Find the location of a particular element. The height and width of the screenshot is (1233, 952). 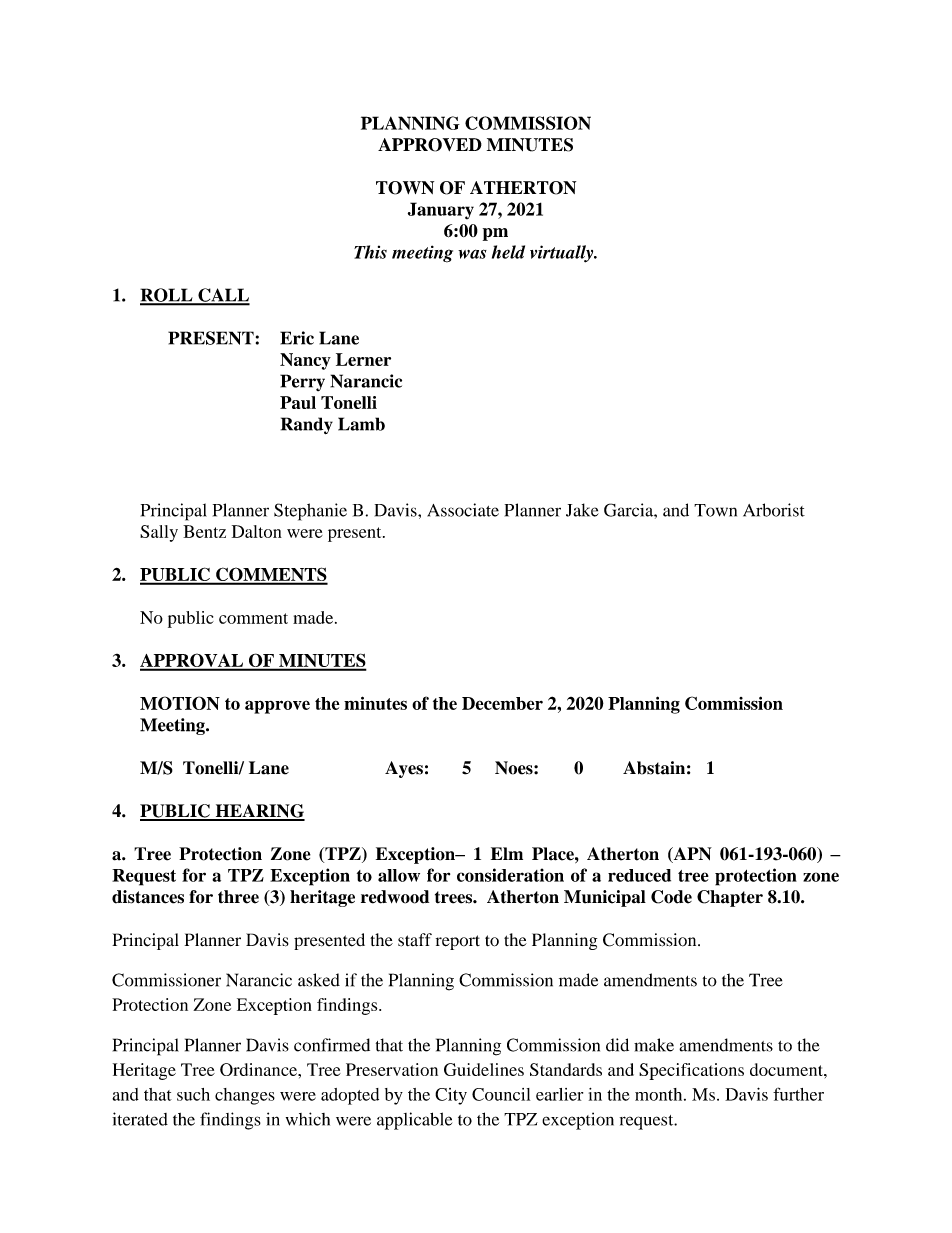

This is located at coordinates (370, 252).
